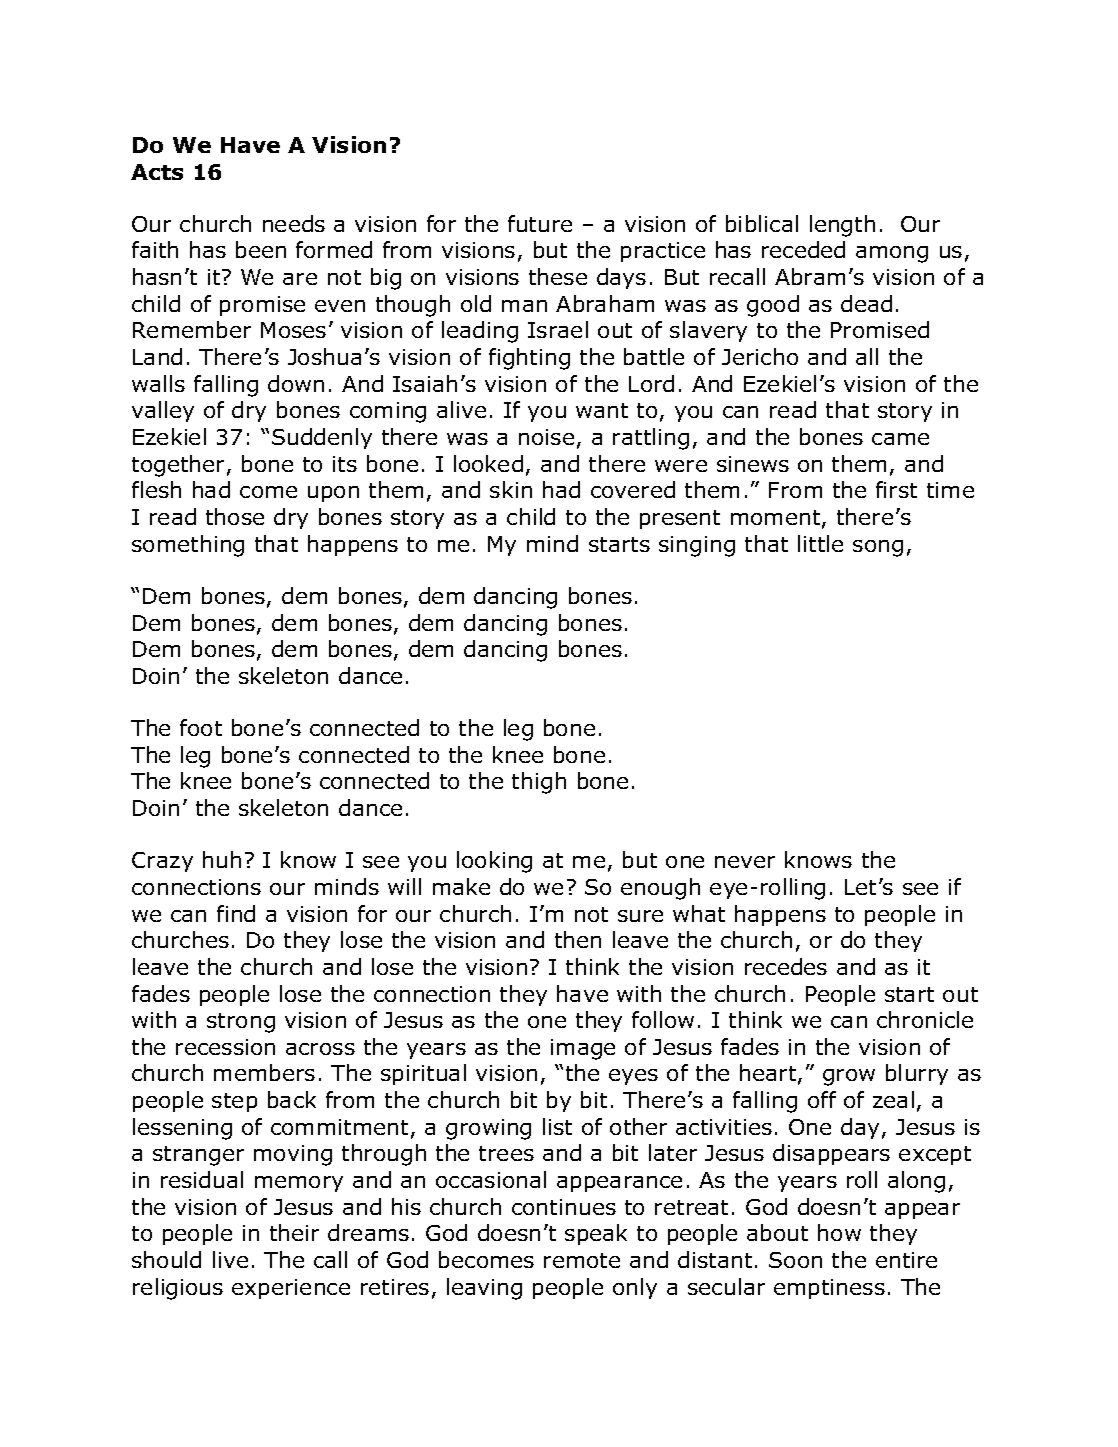 The image size is (1118, 1447). Describe the element at coordinates (839, 1232) in the page. I see `how` at that location.
